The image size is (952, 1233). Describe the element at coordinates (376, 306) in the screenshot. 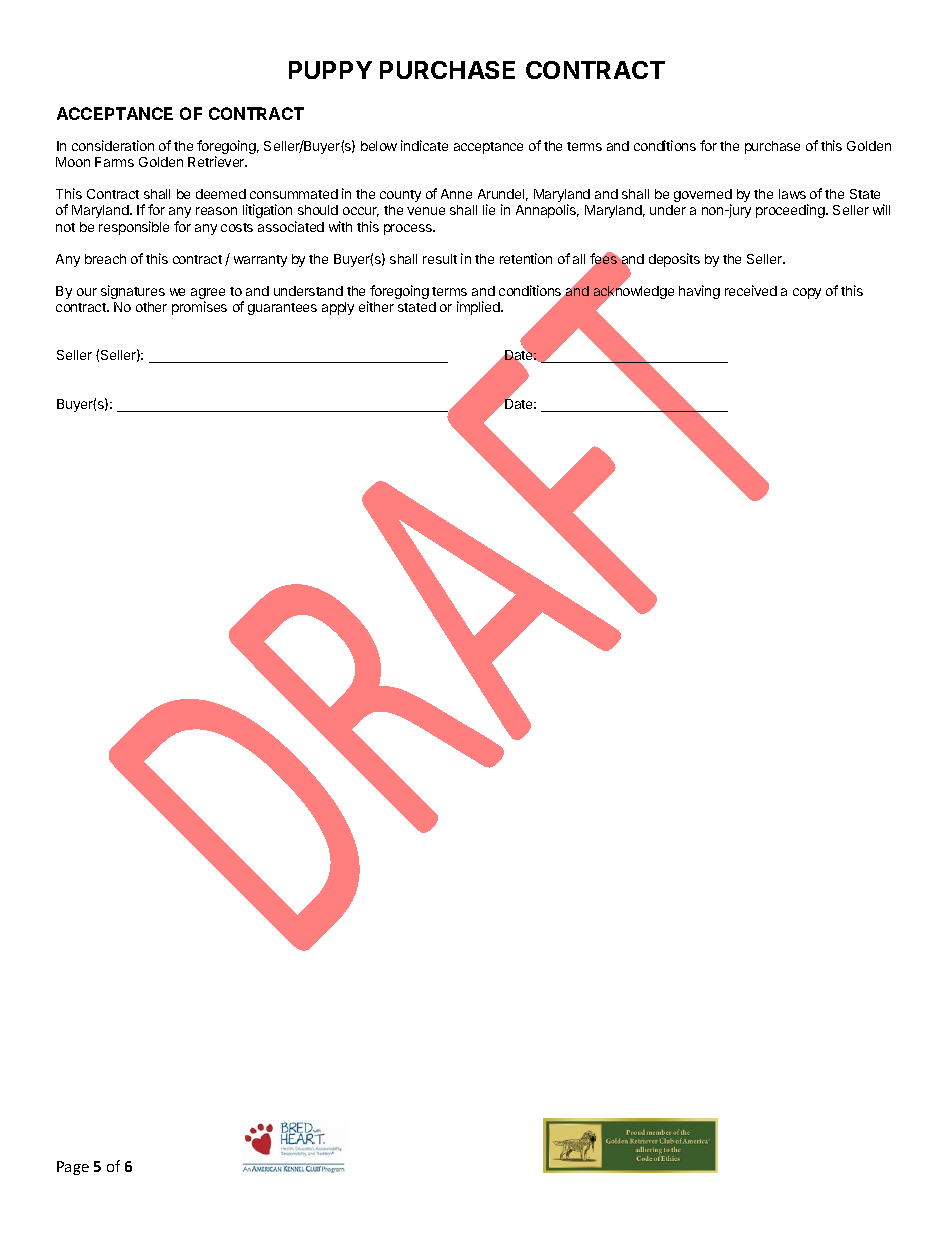

I see `either` at that location.
